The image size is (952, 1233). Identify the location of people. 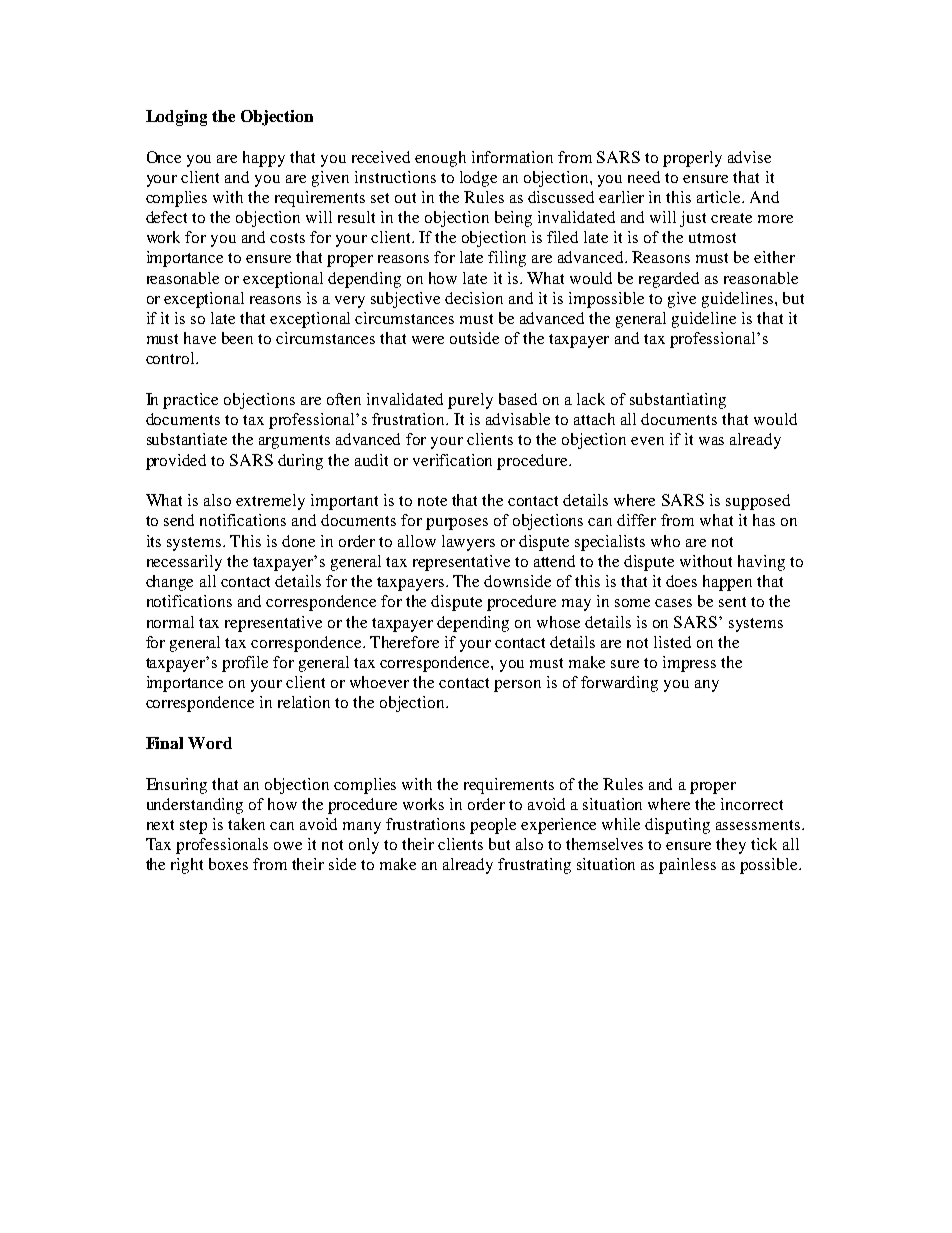
(493, 826).
